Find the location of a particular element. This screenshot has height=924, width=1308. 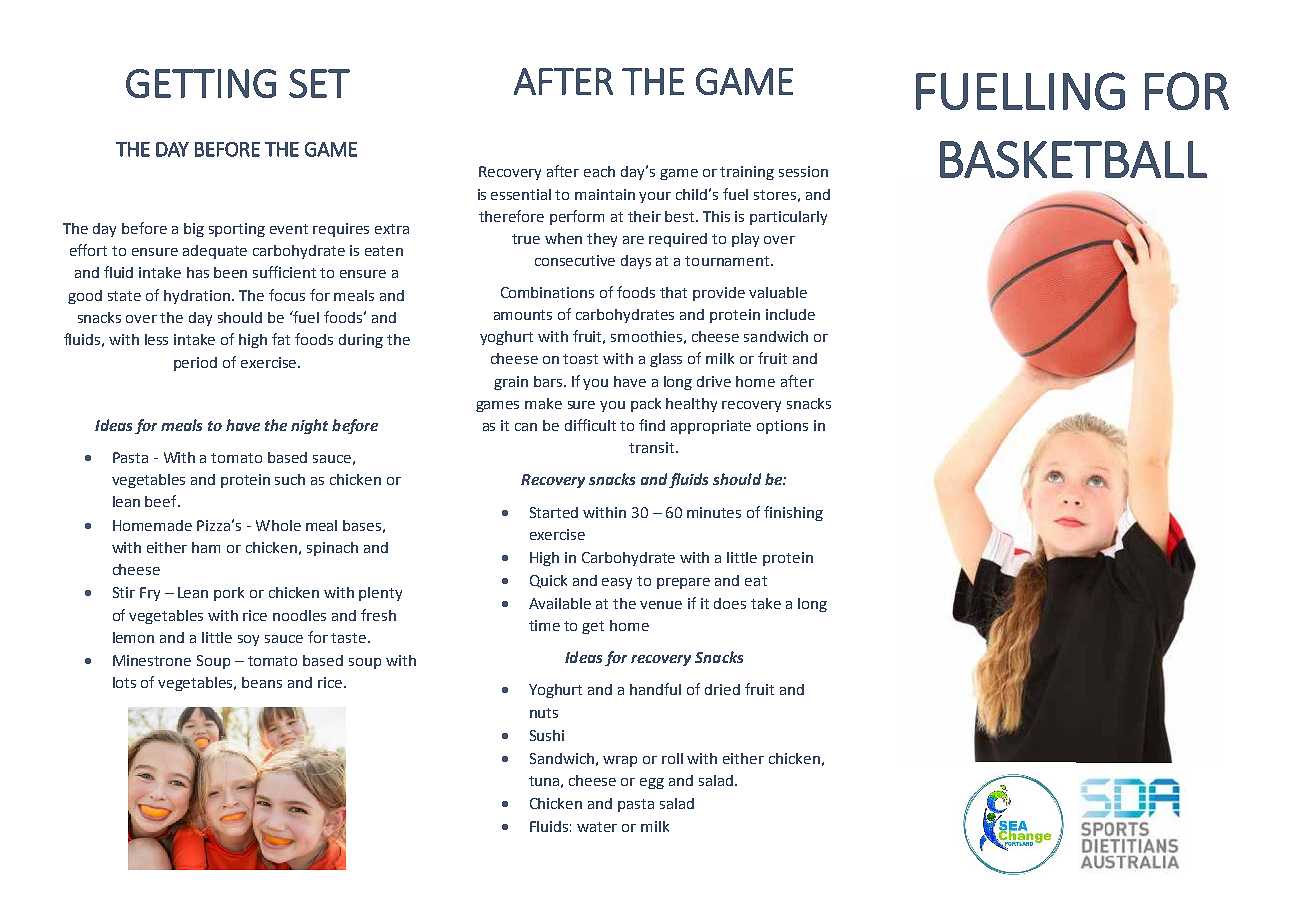

each is located at coordinates (599, 171).
